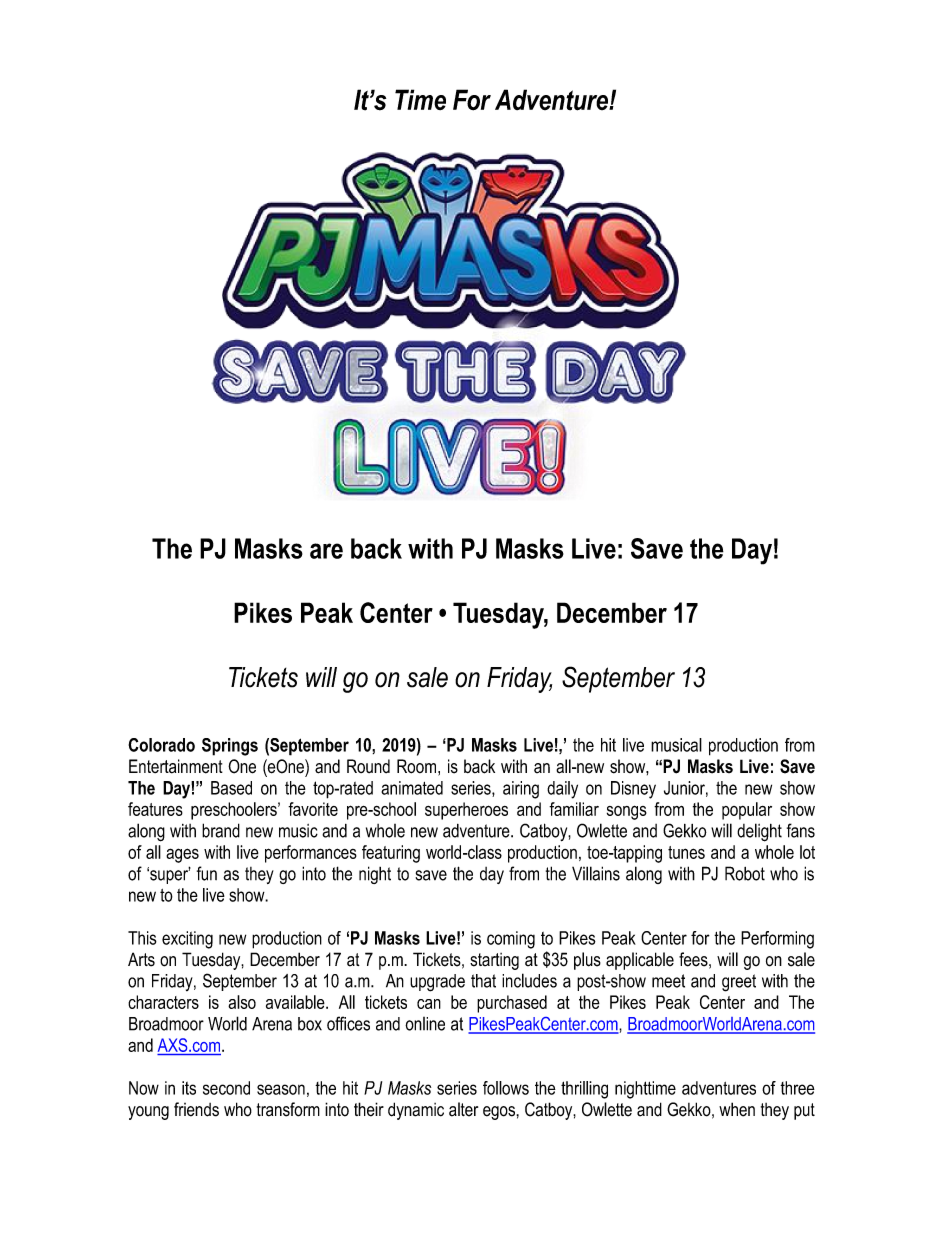 The width and height of the screenshot is (952, 1233). Describe the element at coordinates (633, 790) in the screenshot. I see `Disney` at that location.
